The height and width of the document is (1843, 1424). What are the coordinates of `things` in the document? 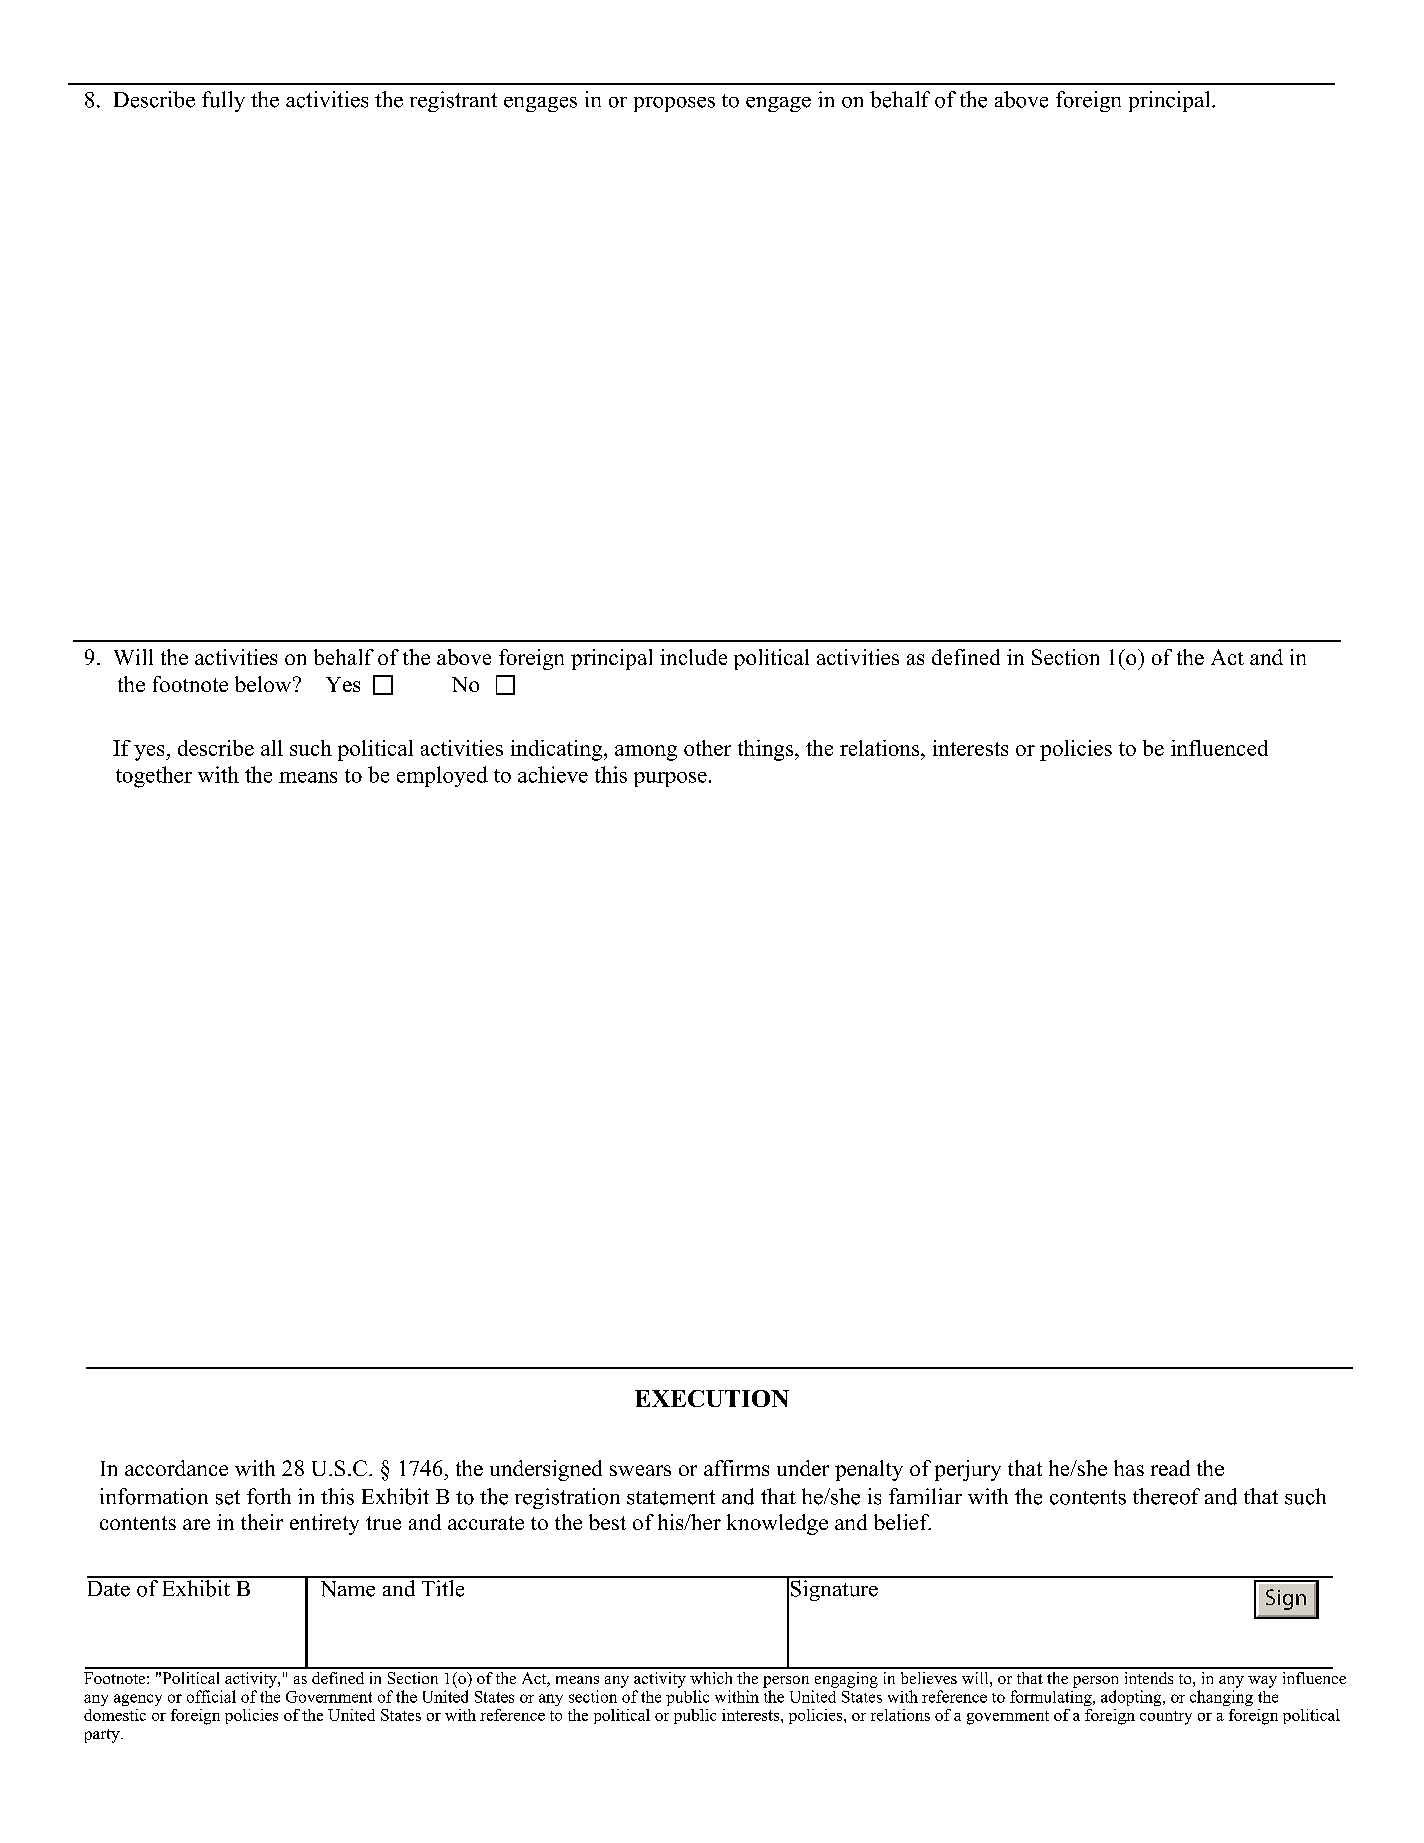 It's located at (767, 750).
